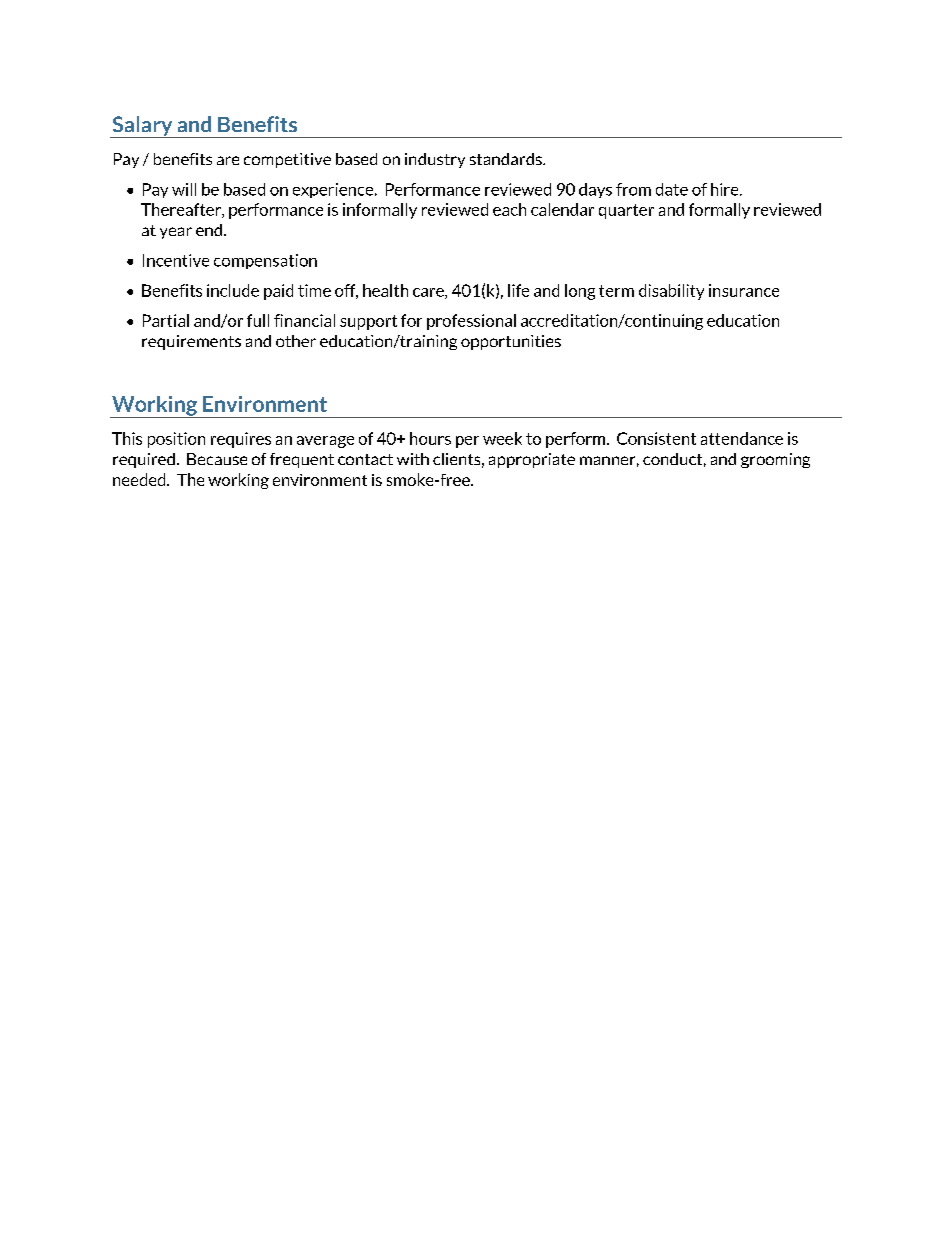 The width and height of the page is (952, 1233). What do you see at coordinates (435, 160) in the page?
I see `industry` at bounding box center [435, 160].
